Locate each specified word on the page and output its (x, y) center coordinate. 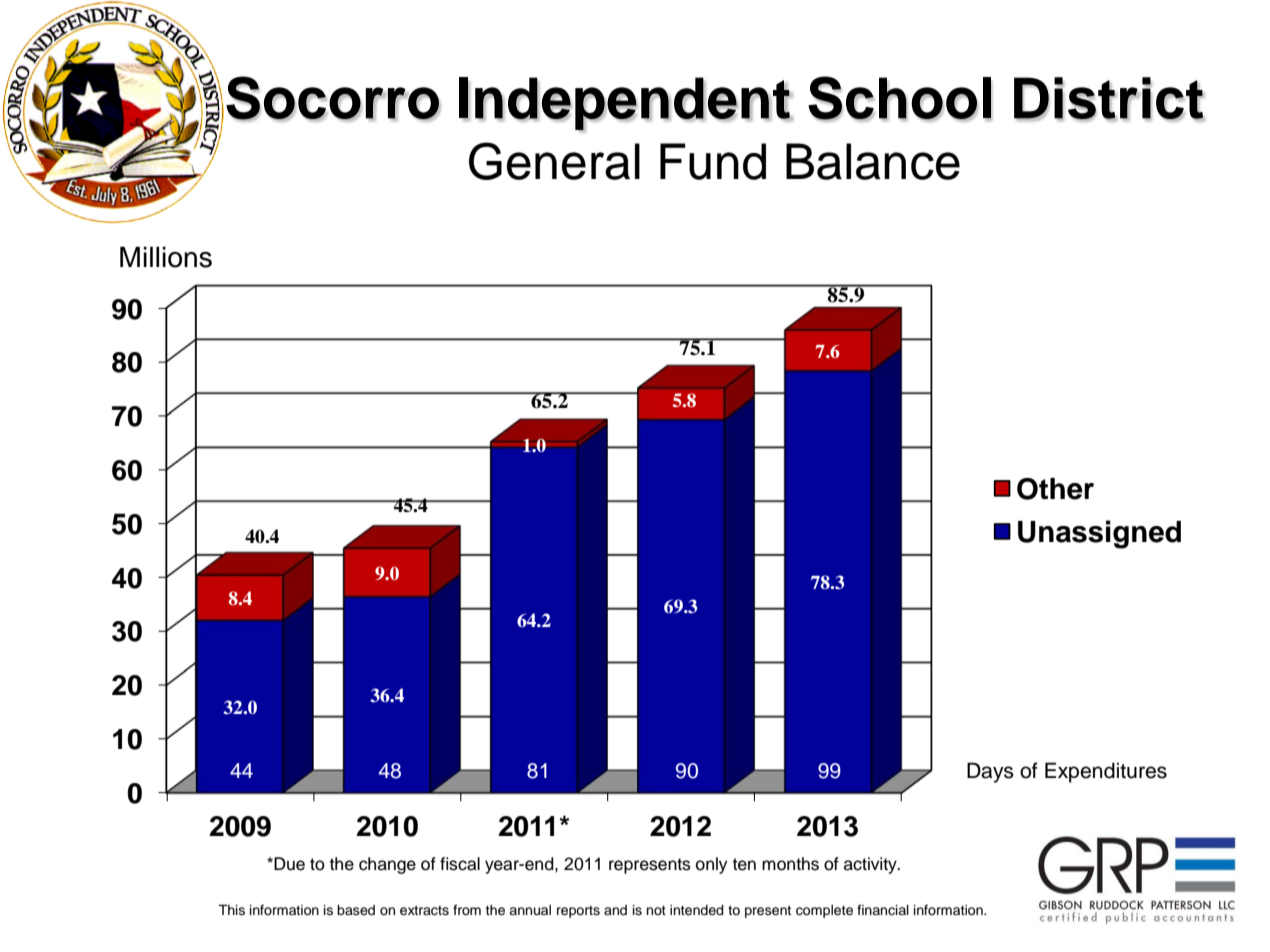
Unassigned (1099, 534)
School (900, 98)
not (656, 910)
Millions (166, 257)
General (554, 161)
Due (288, 864)
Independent (625, 104)
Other (1055, 489)
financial (883, 910)
